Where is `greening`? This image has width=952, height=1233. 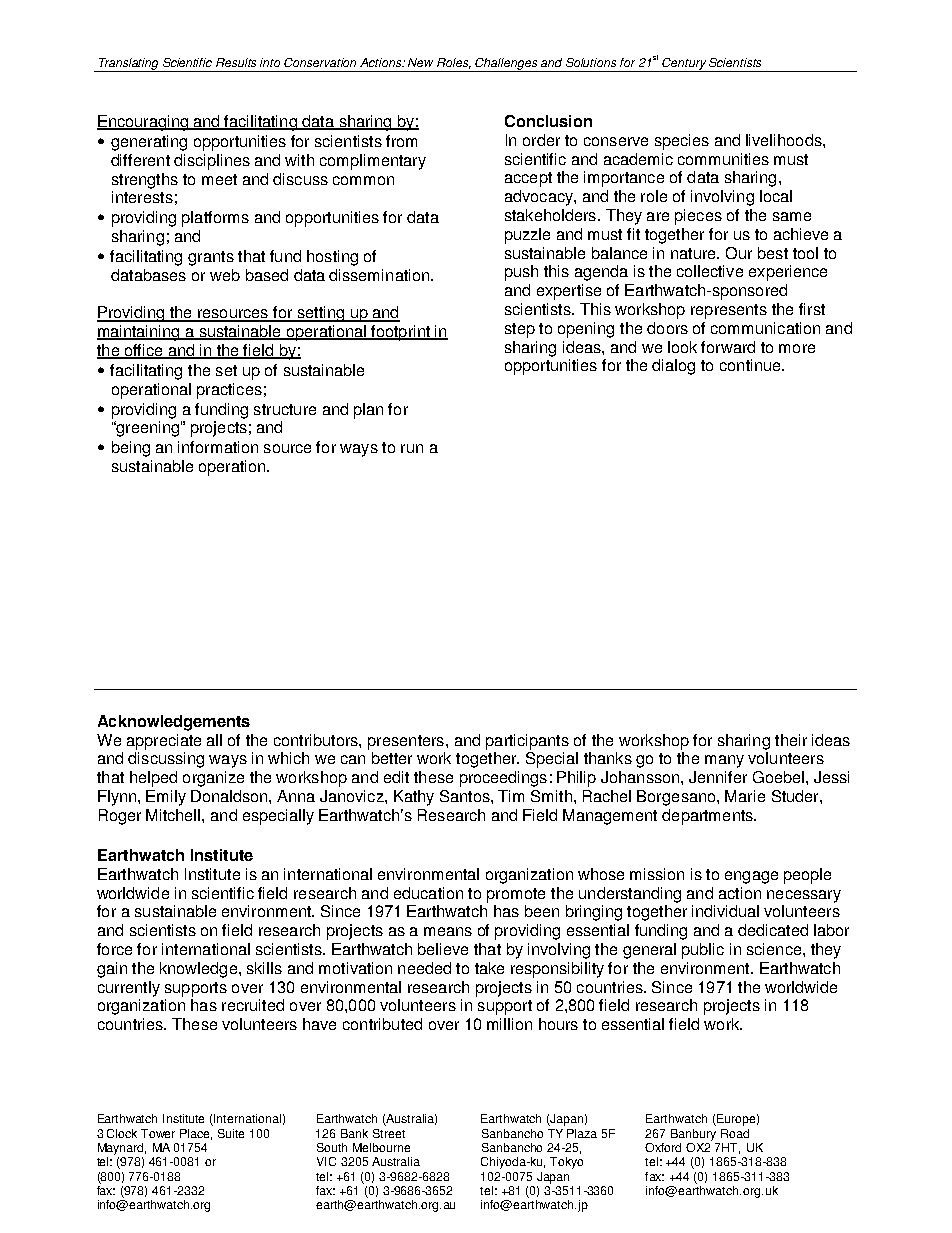 greening is located at coordinates (146, 429).
